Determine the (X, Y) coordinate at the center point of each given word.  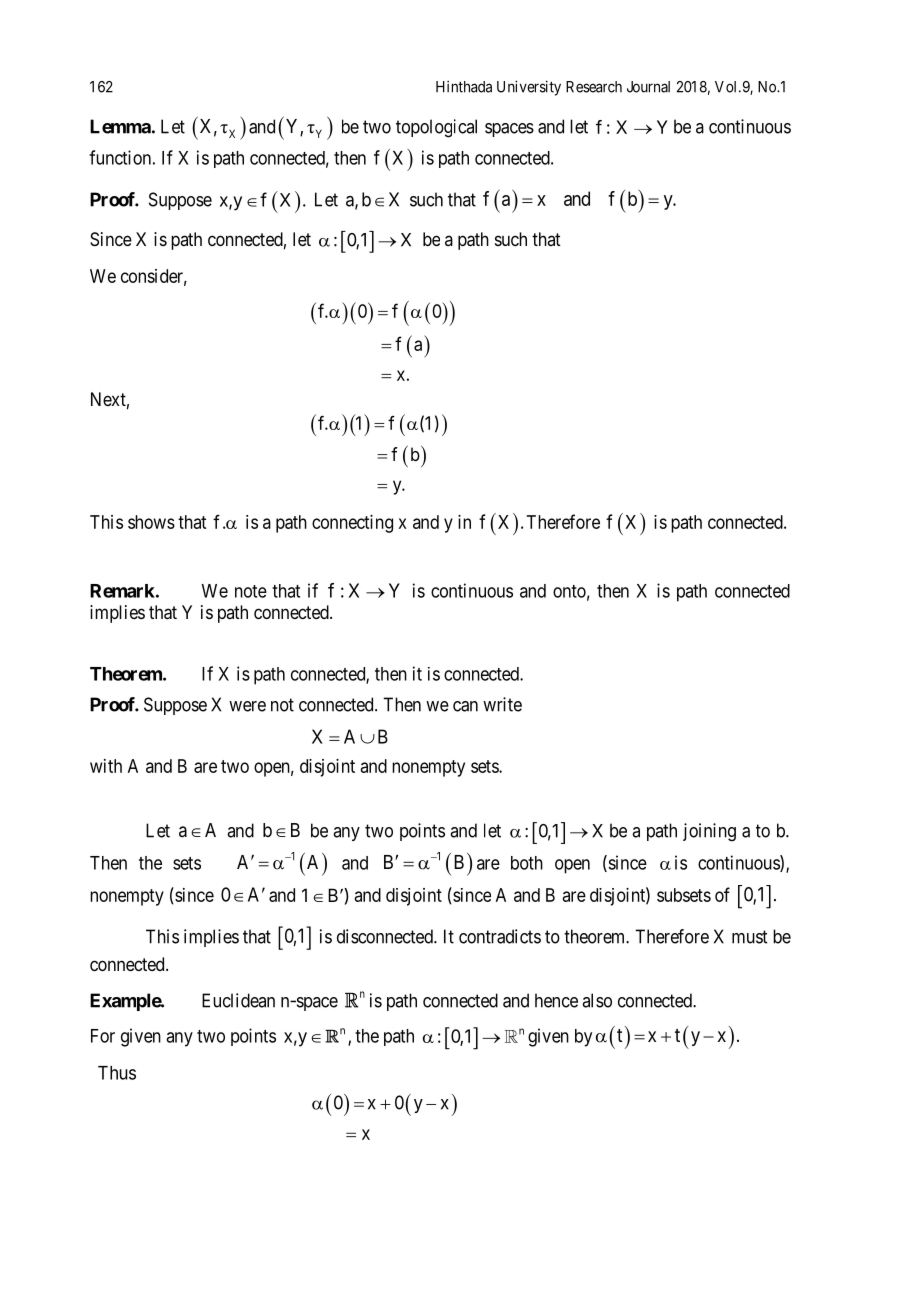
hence (556, 1000)
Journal (648, 87)
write (502, 704)
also (597, 1000)
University (529, 88)
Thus (117, 1073)
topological (436, 128)
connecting (352, 524)
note (251, 591)
